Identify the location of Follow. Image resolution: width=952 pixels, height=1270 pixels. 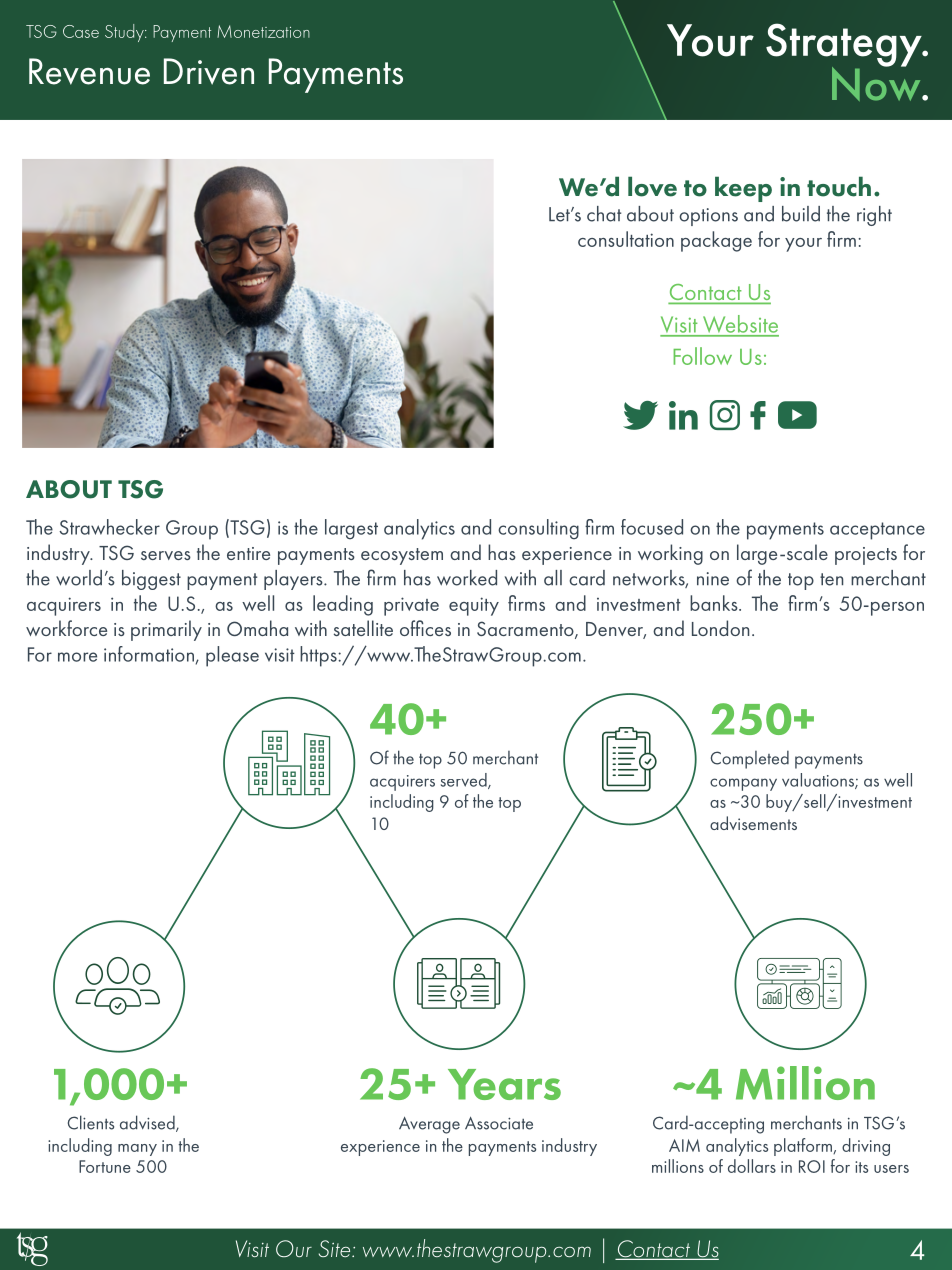
(702, 356).
